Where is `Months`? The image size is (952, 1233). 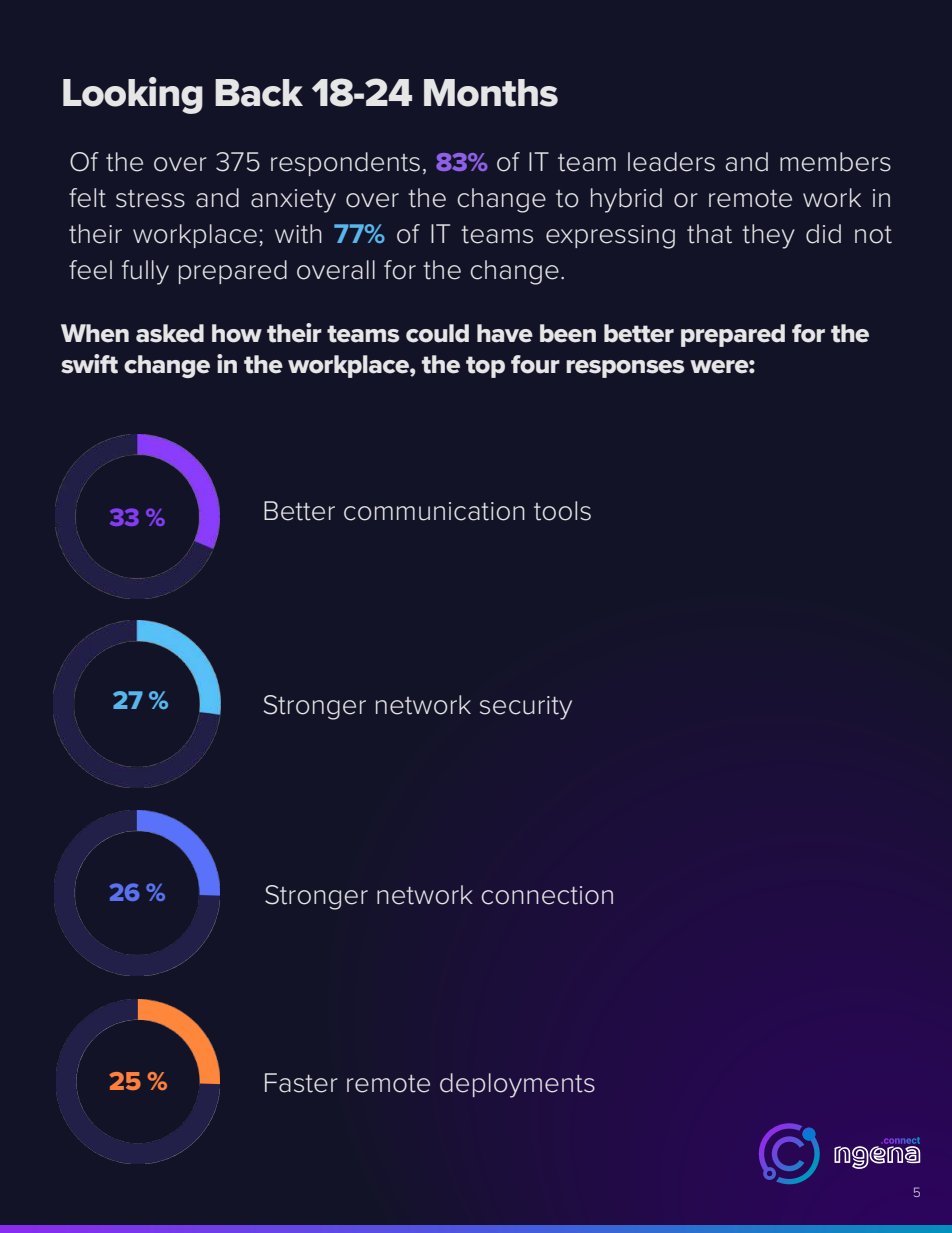
Months is located at coordinates (491, 93).
